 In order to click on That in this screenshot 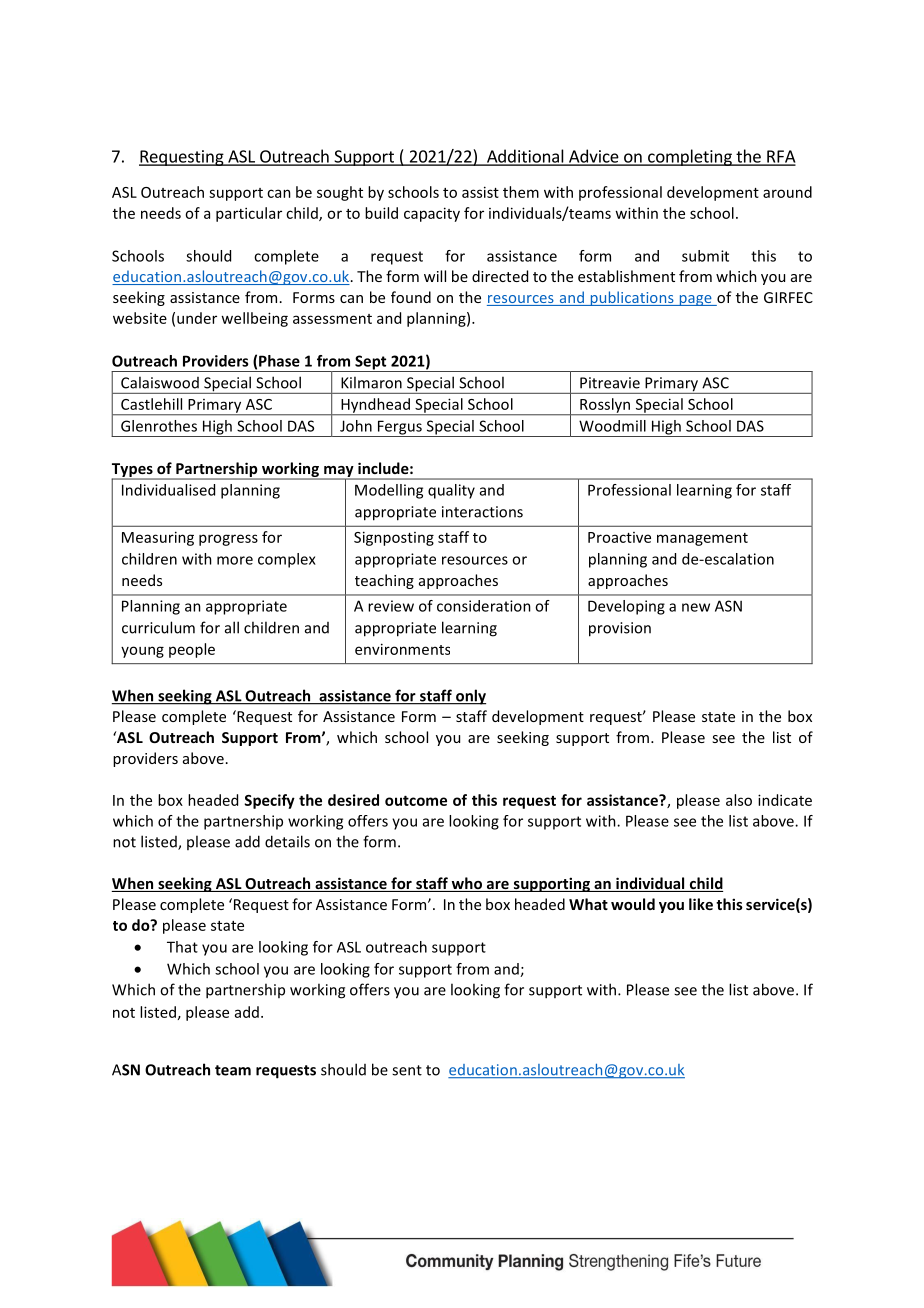, I will do `click(182, 947)`.
